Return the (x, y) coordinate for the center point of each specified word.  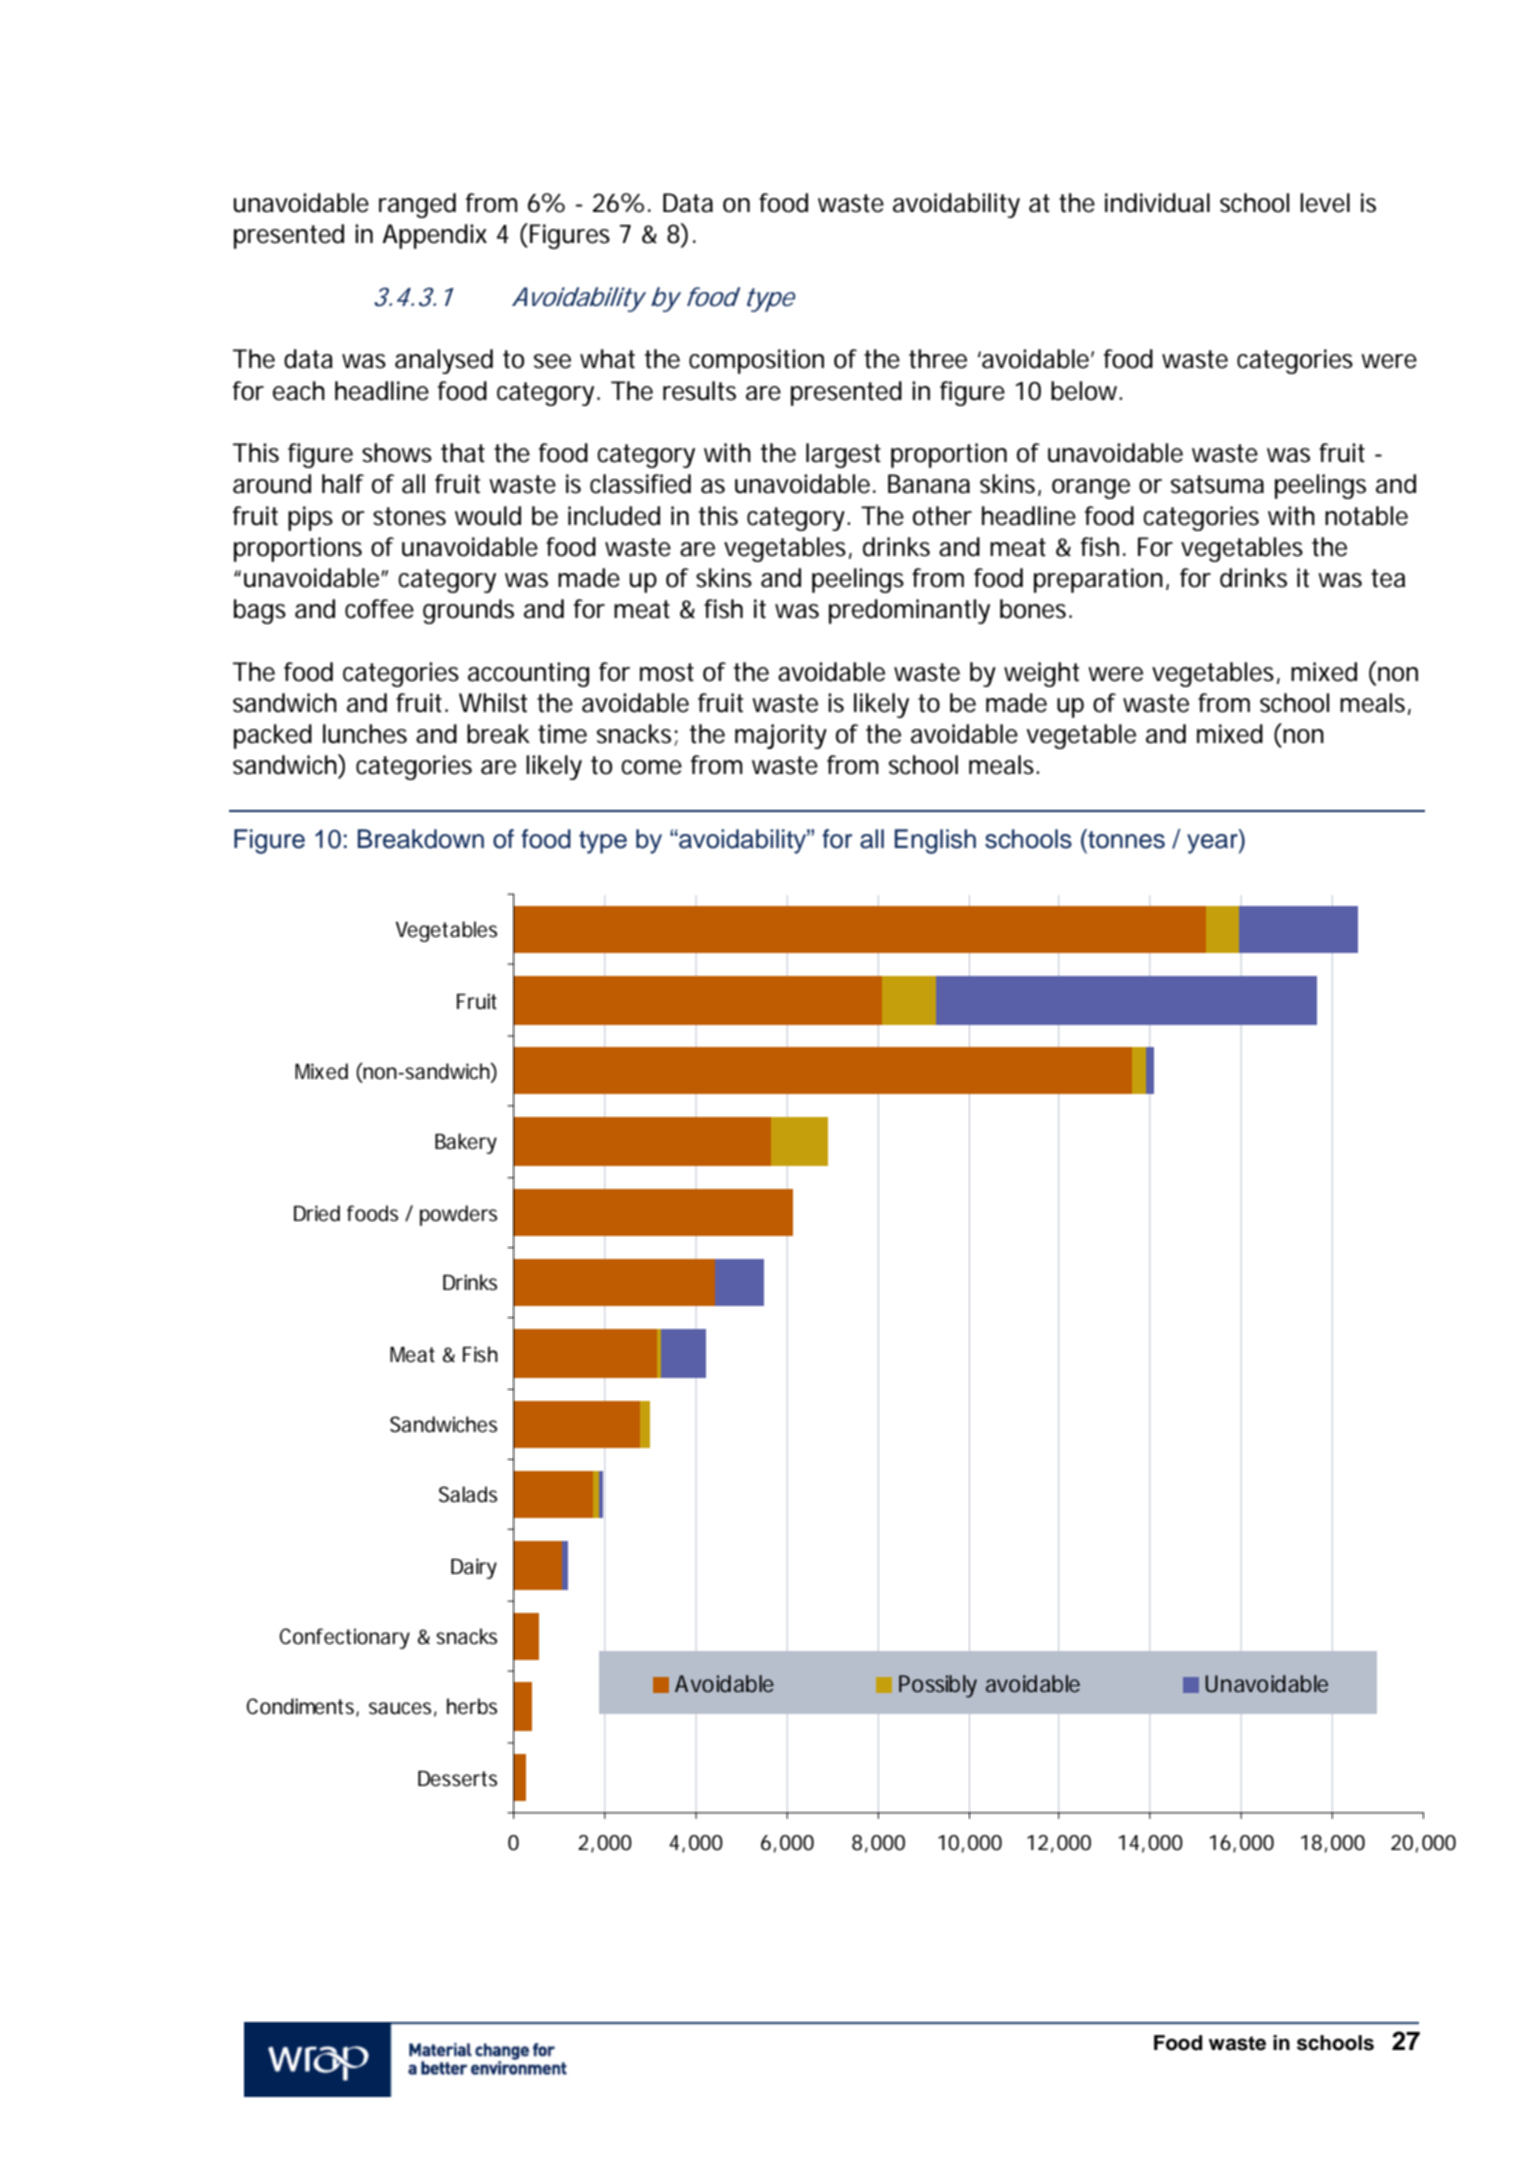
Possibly (938, 1686)
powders (458, 1215)
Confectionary (345, 1638)
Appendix (434, 236)
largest (843, 455)
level (1325, 203)
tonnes (1125, 839)
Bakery (466, 1143)
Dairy (474, 1568)
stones (409, 516)
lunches (365, 734)
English (935, 841)
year (1213, 844)
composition (756, 361)
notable (1366, 516)
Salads (468, 1494)
